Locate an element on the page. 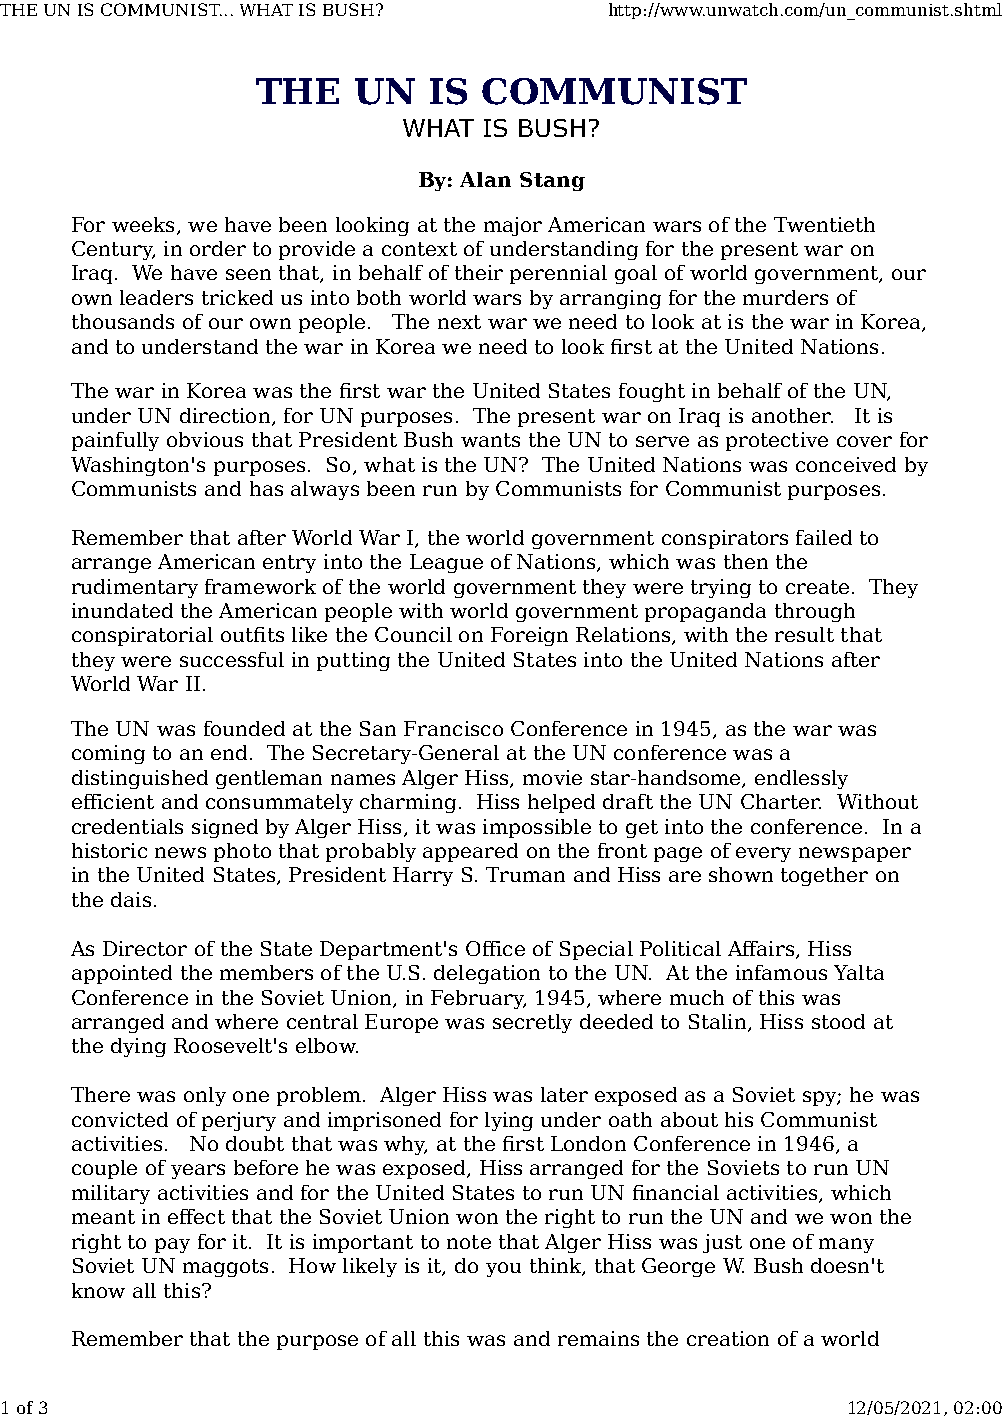 The width and height of the image is (1003, 1418). weeks is located at coordinates (143, 224).
